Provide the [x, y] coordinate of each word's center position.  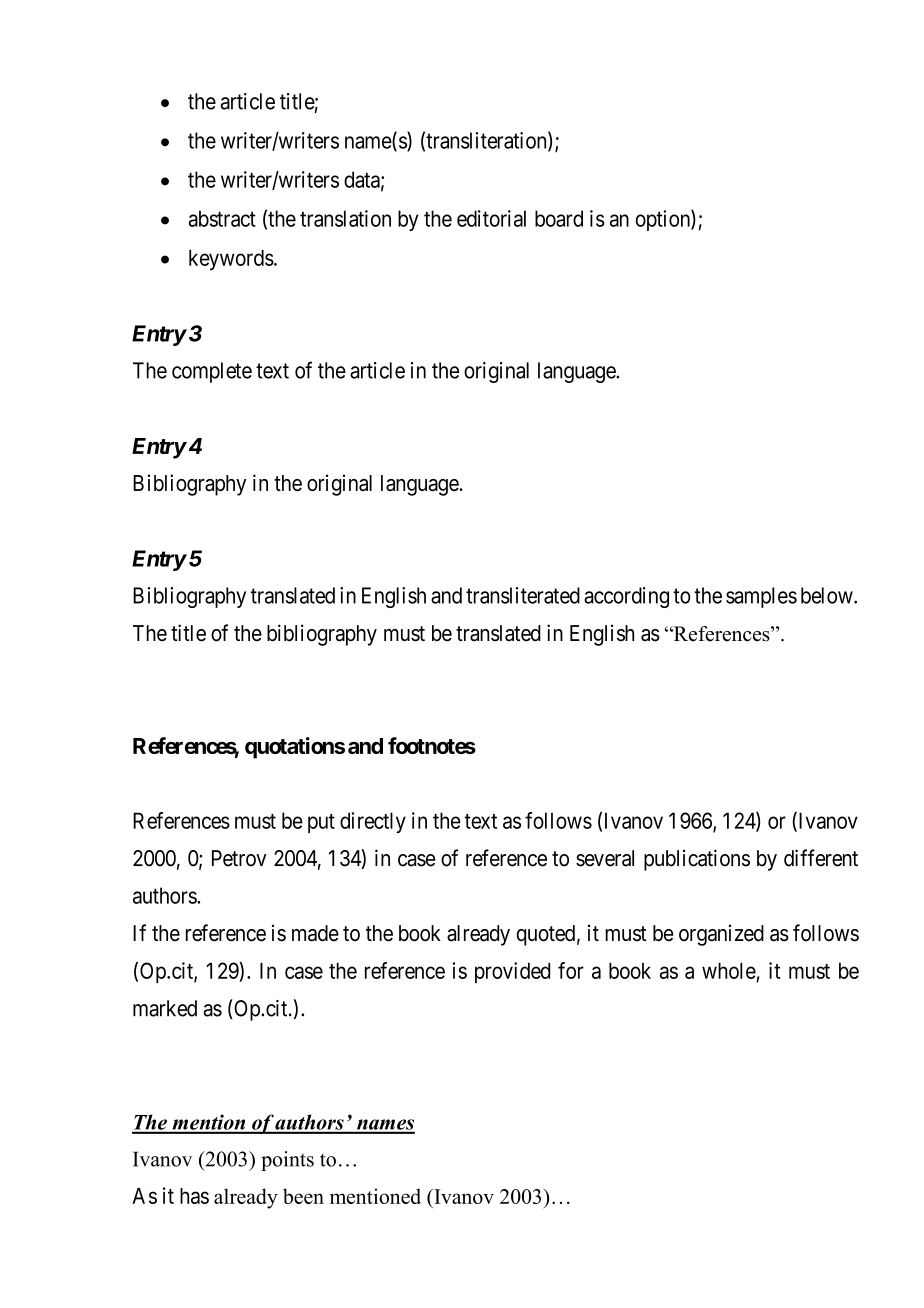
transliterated [523, 595]
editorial [491, 218]
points [287, 1161]
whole [729, 971]
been [303, 1196]
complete [212, 372]
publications [697, 860]
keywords [231, 260]
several [605, 858]
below [828, 595]
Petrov [239, 858]
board [559, 218]
